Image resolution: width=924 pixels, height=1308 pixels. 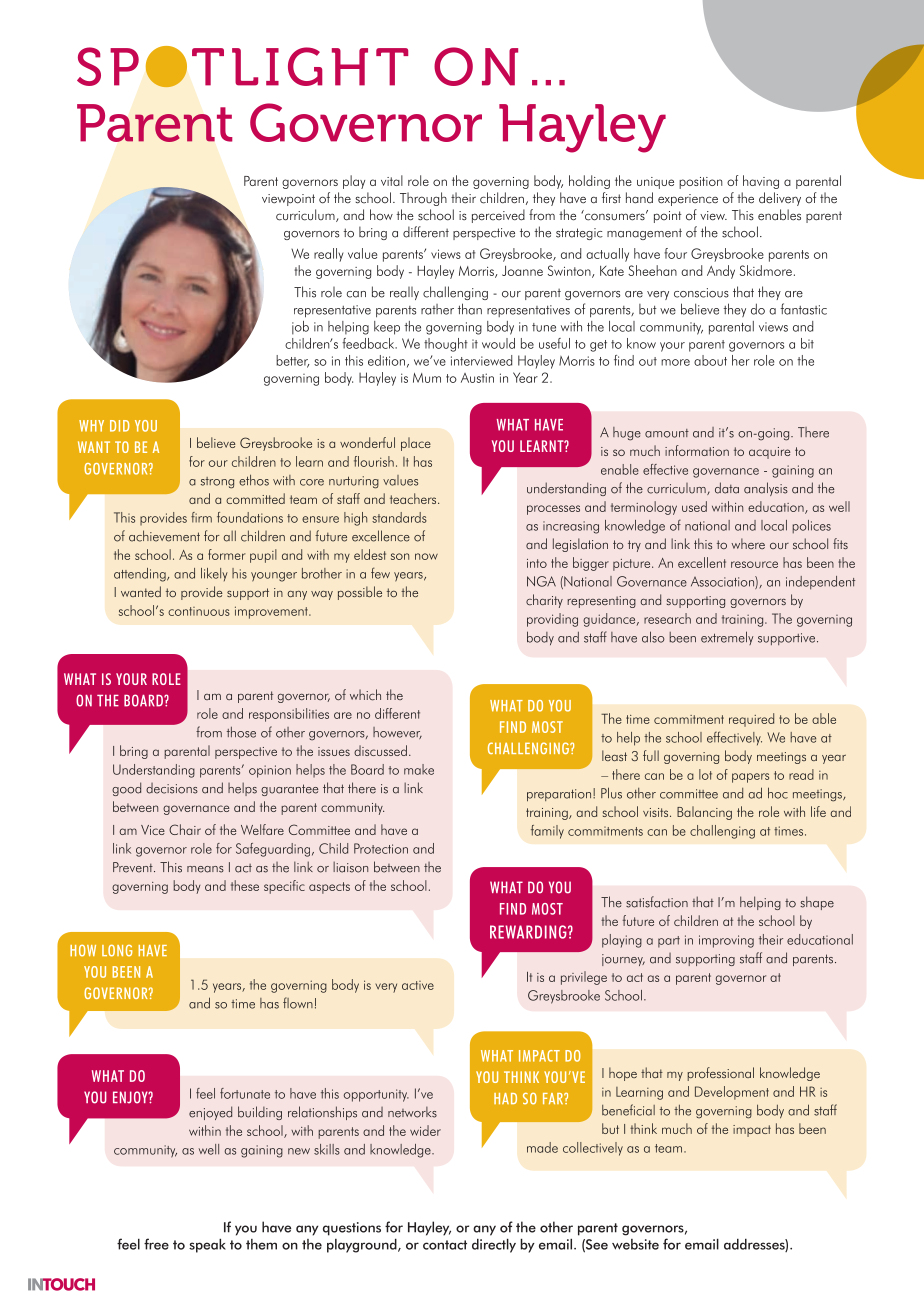 I want to click on those, so click(x=241, y=732).
